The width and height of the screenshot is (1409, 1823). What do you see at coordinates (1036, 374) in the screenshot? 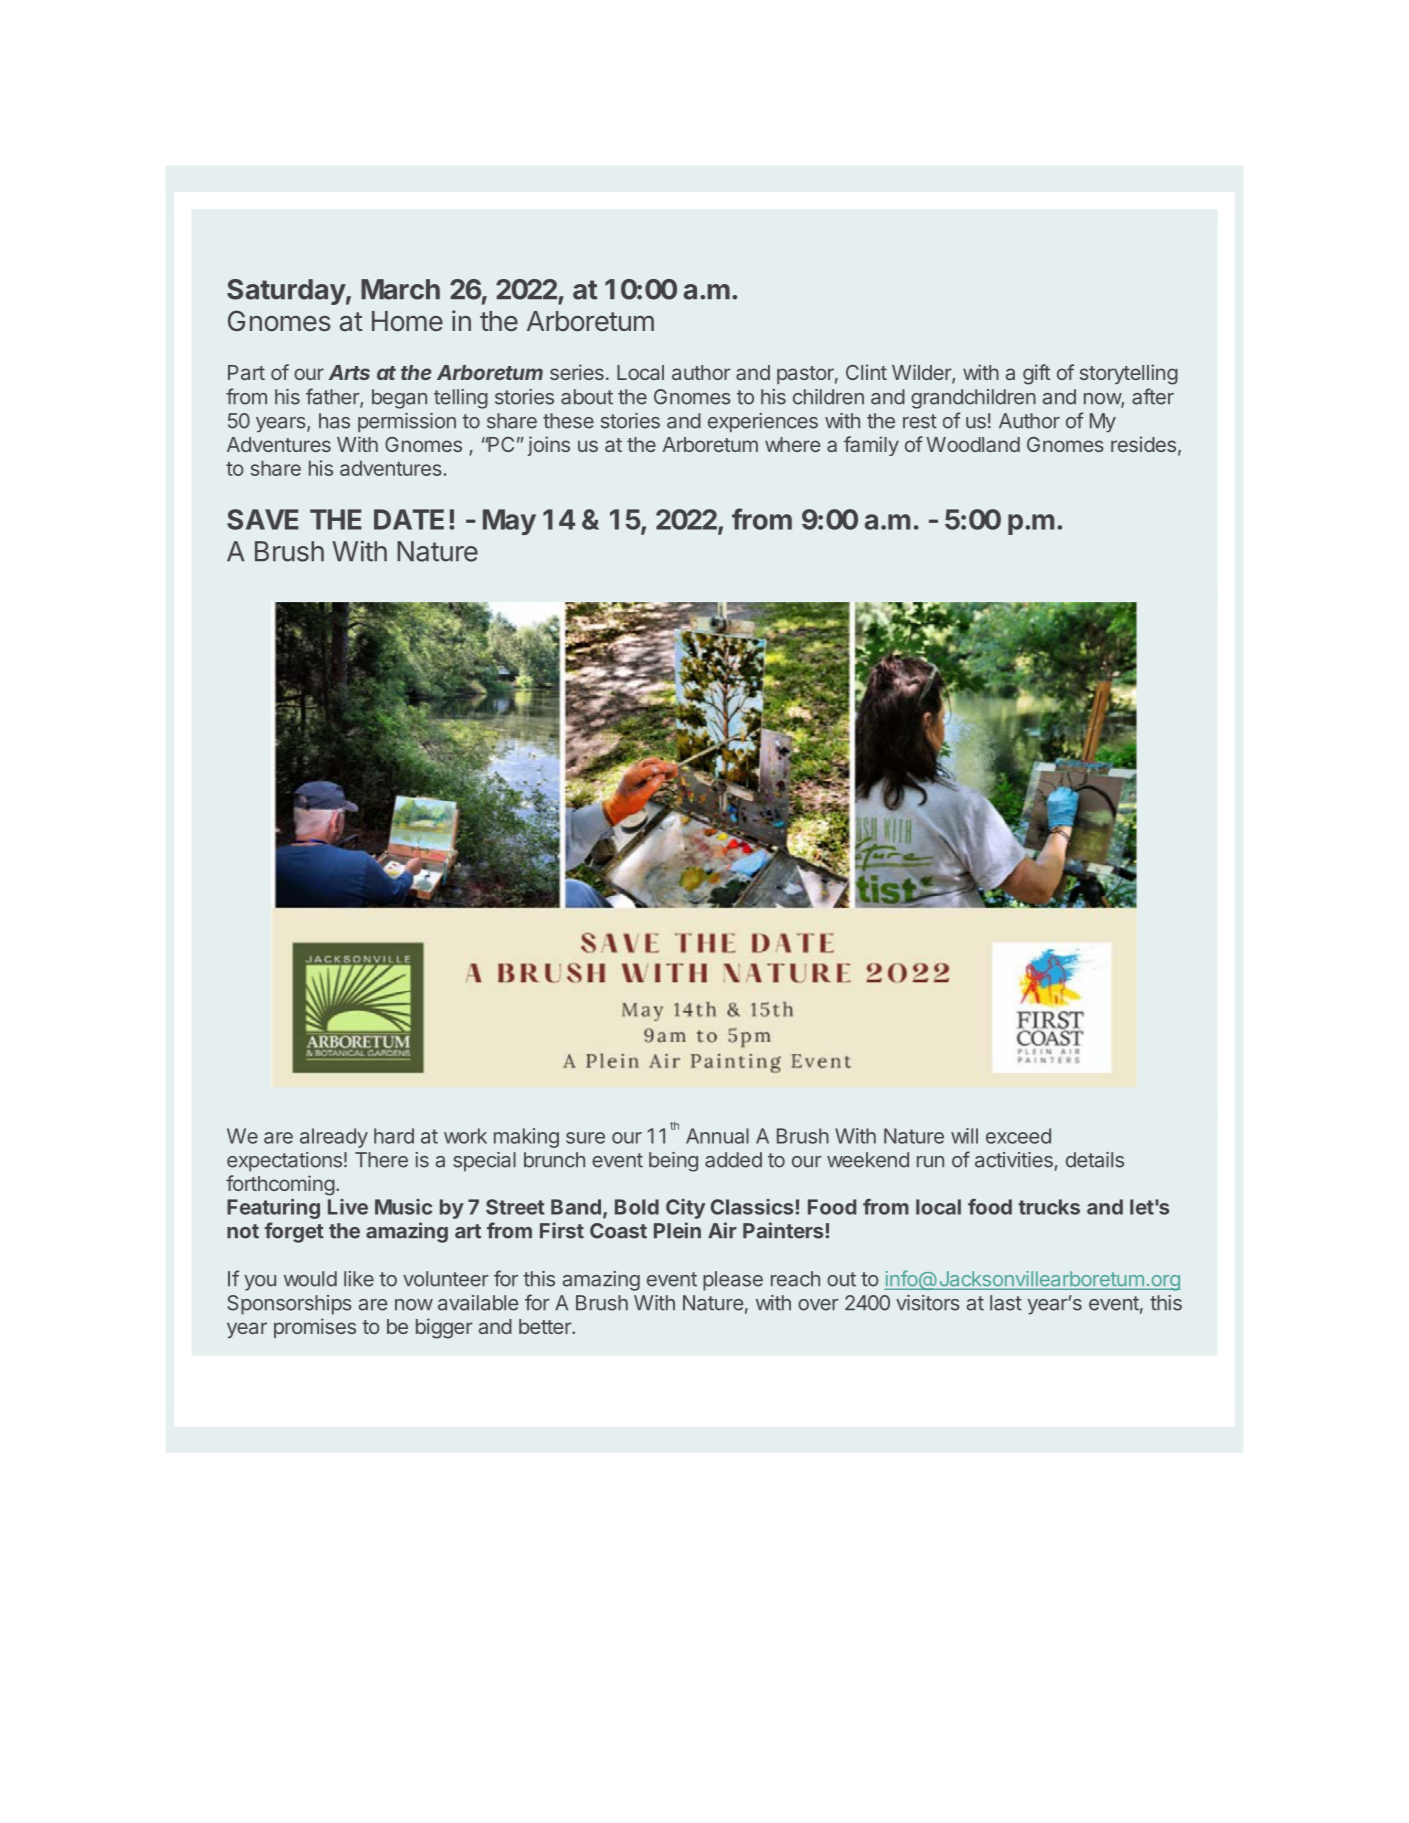
I see `gift` at bounding box center [1036, 374].
